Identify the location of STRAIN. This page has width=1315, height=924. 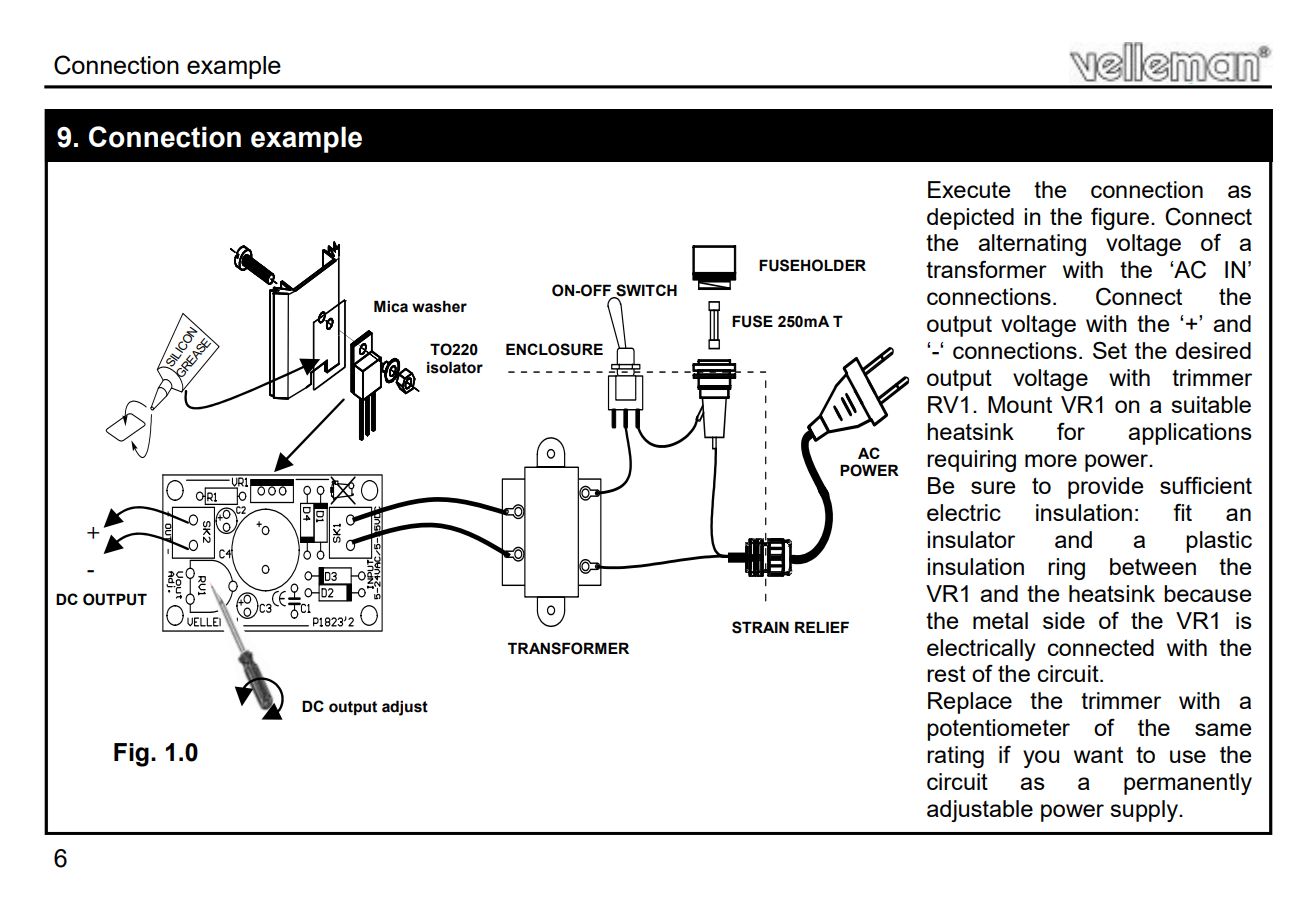
(760, 627).
